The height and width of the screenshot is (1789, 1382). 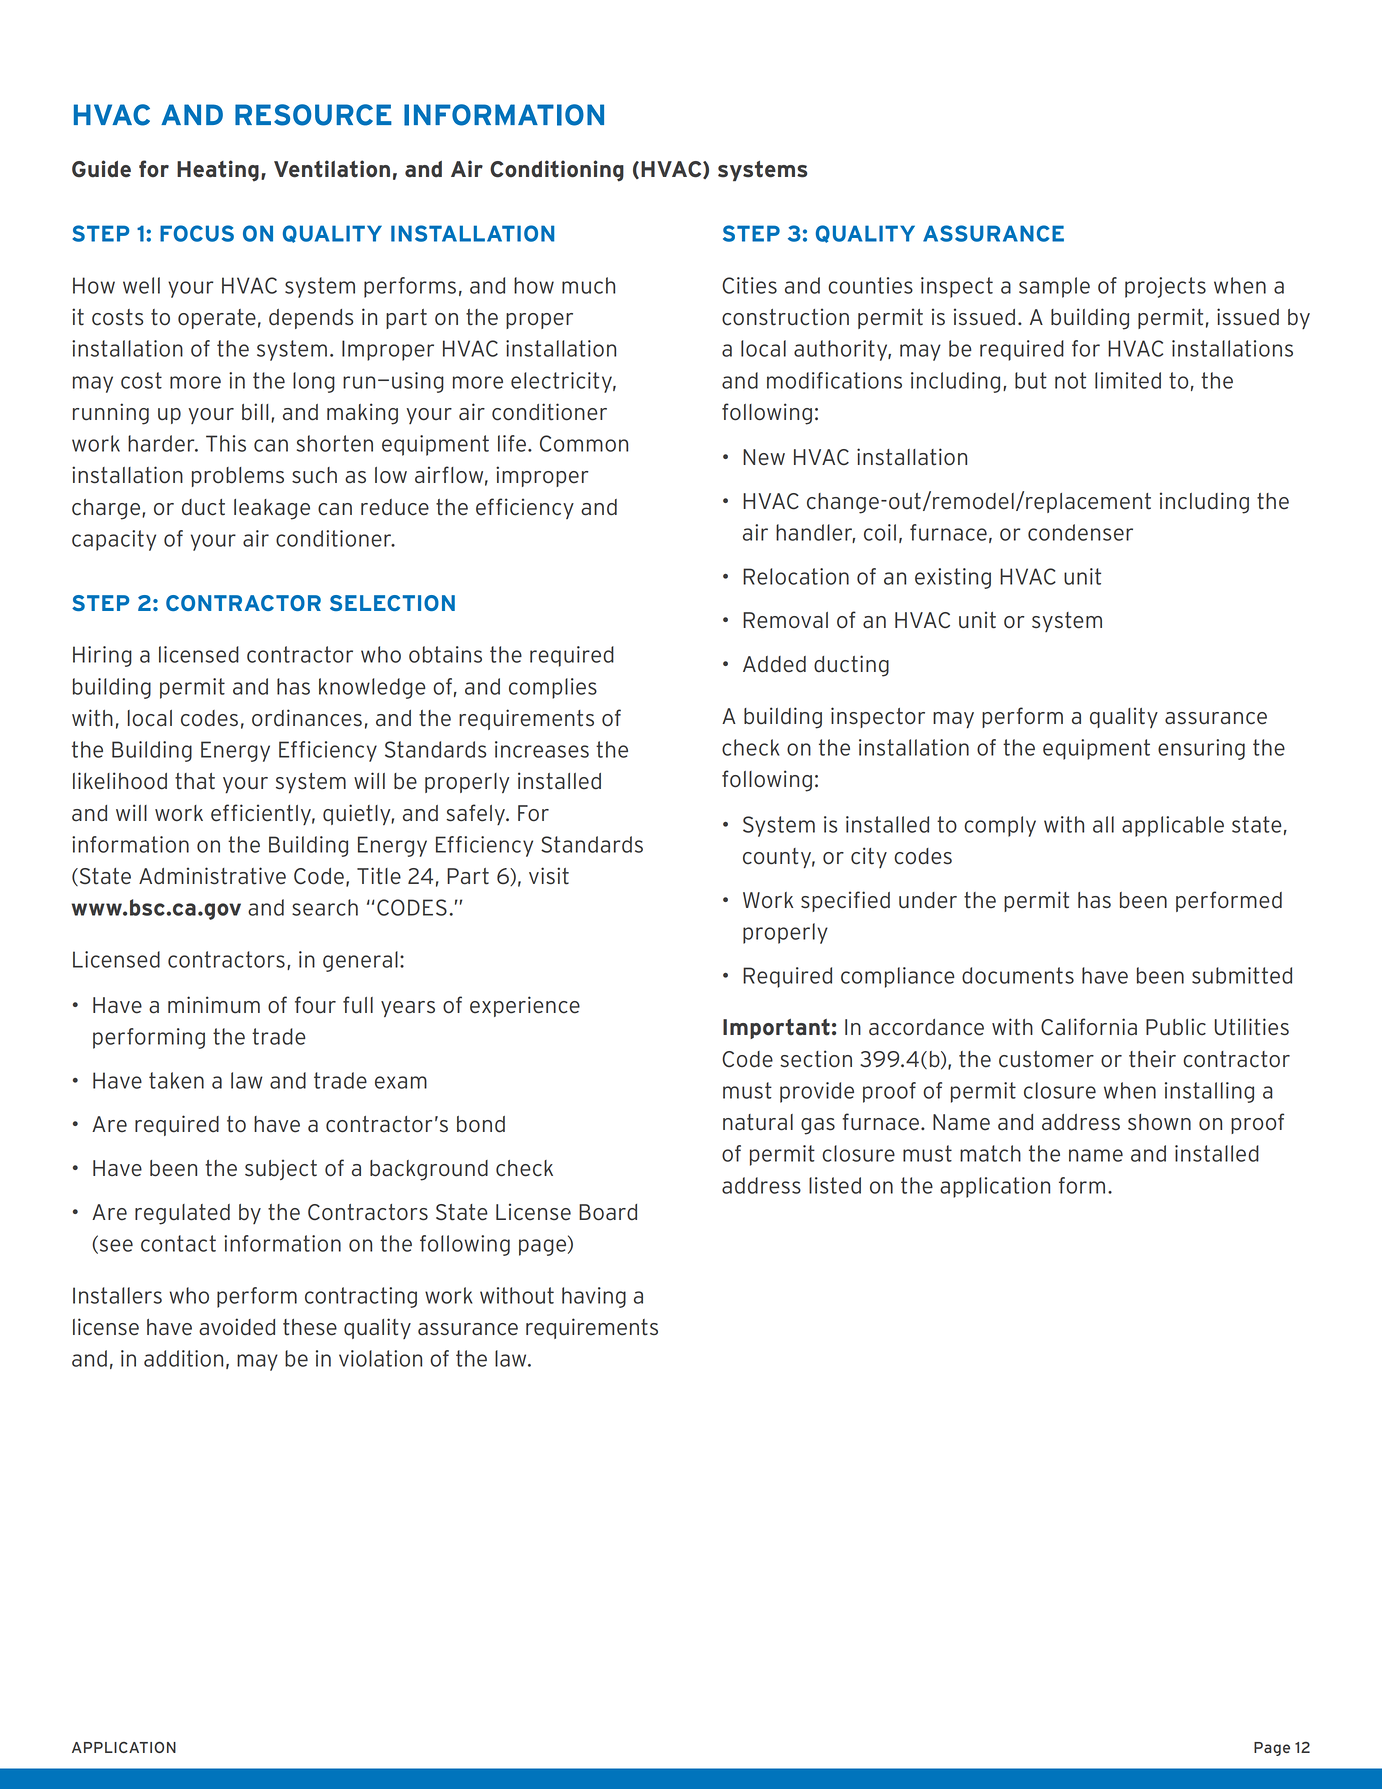 What do you see at coordinates (1173, 826) in the screenshot?
I see `applicable` at bounding box center [1173, 826].
